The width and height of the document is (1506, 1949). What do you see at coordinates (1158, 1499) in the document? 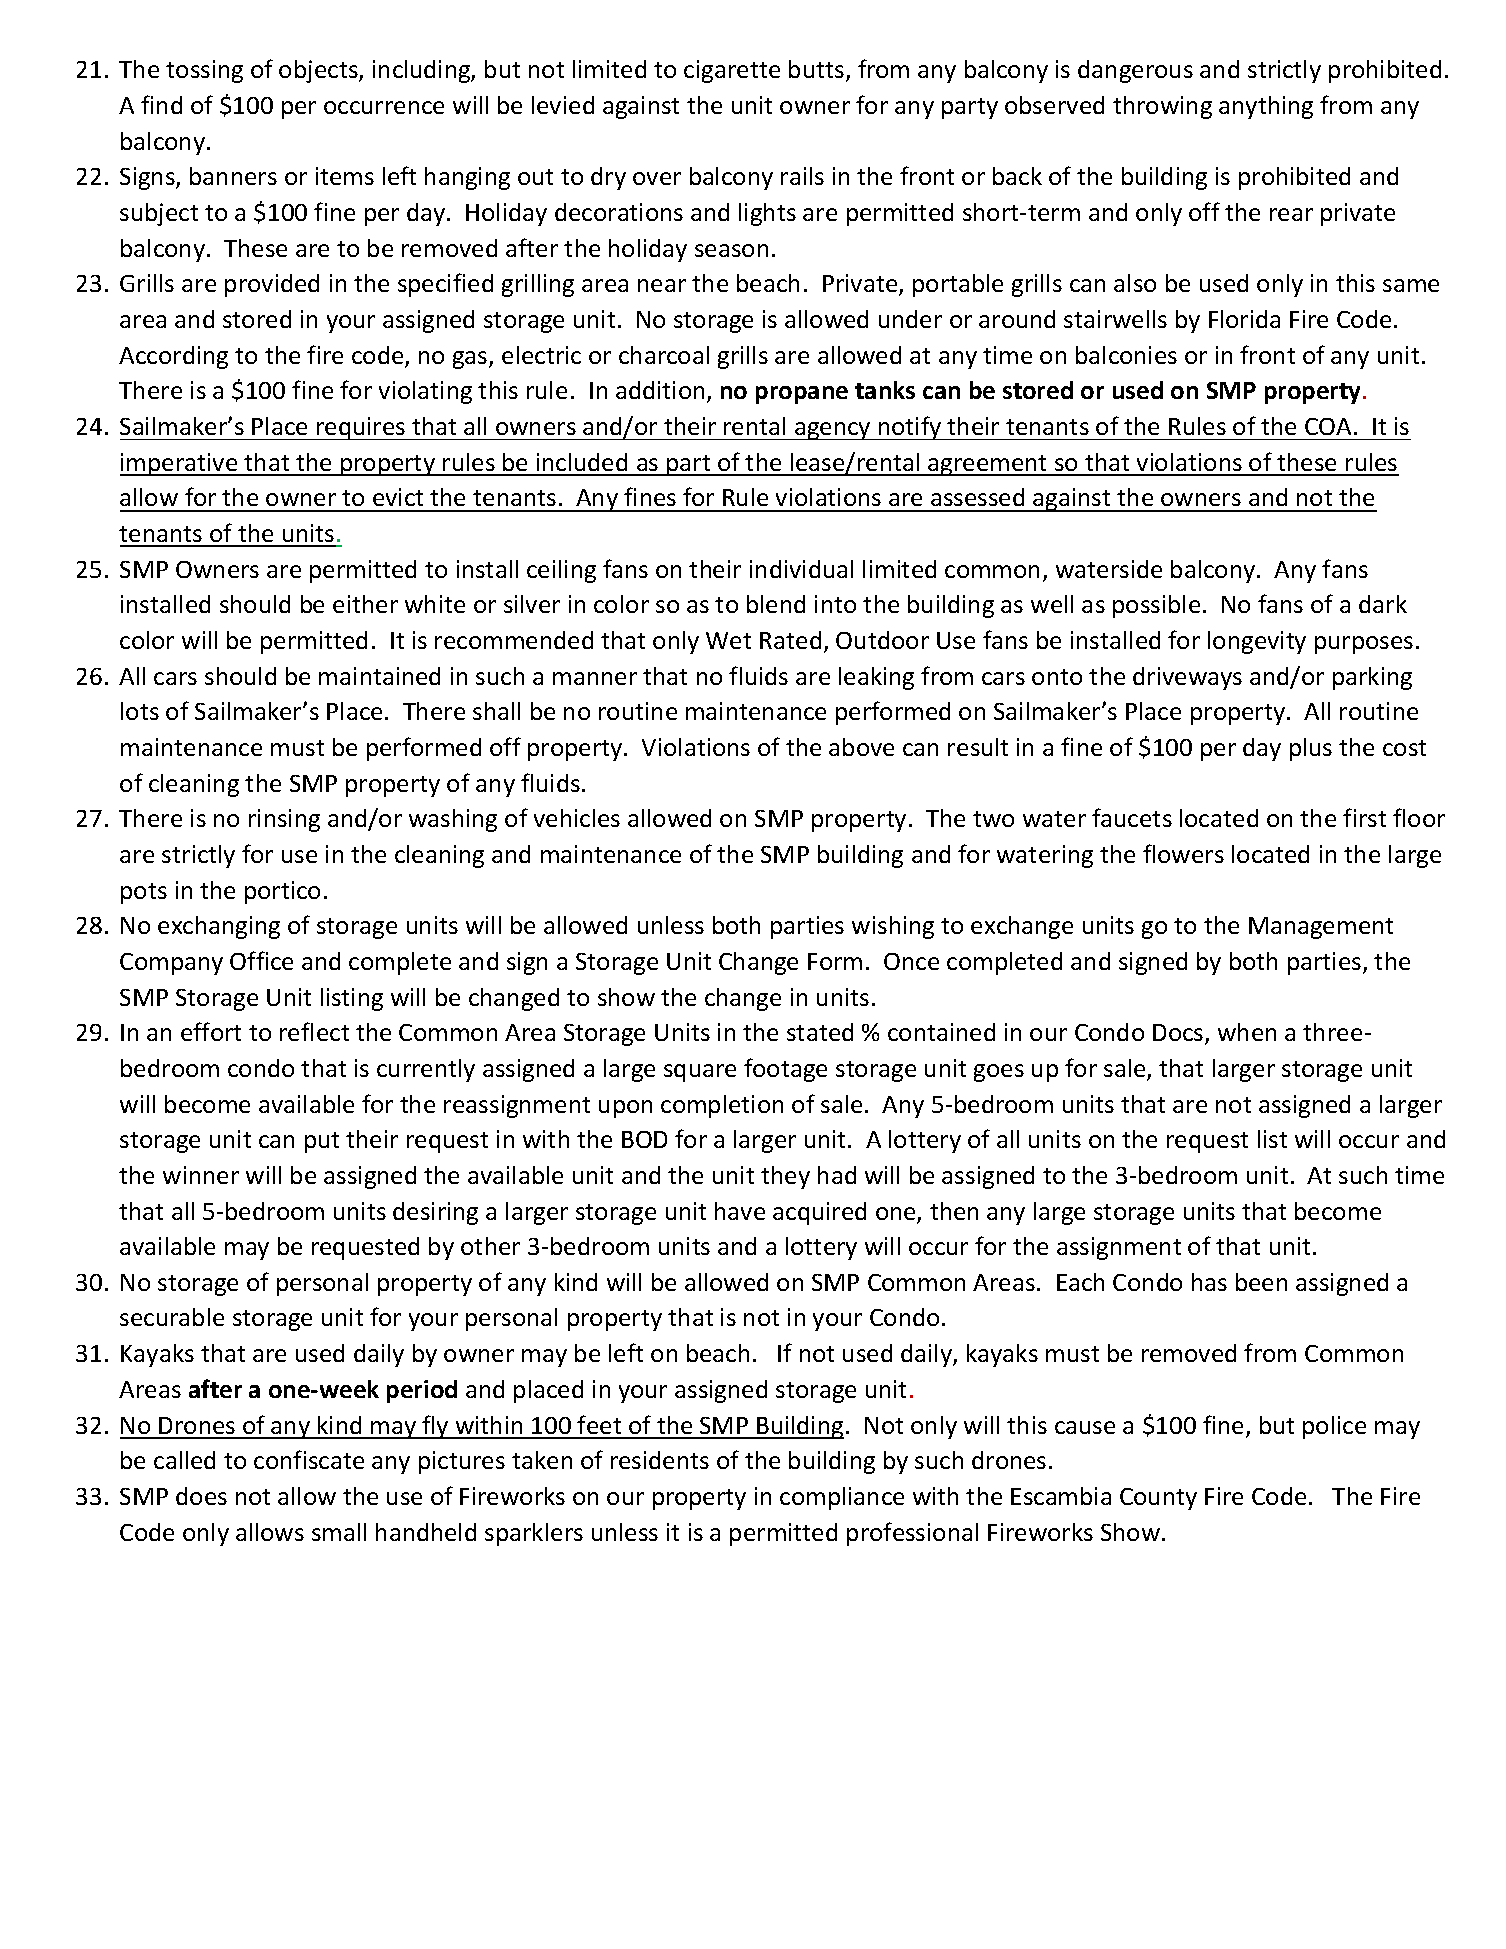
I see `County` at bounding box center [1158, 1499].
